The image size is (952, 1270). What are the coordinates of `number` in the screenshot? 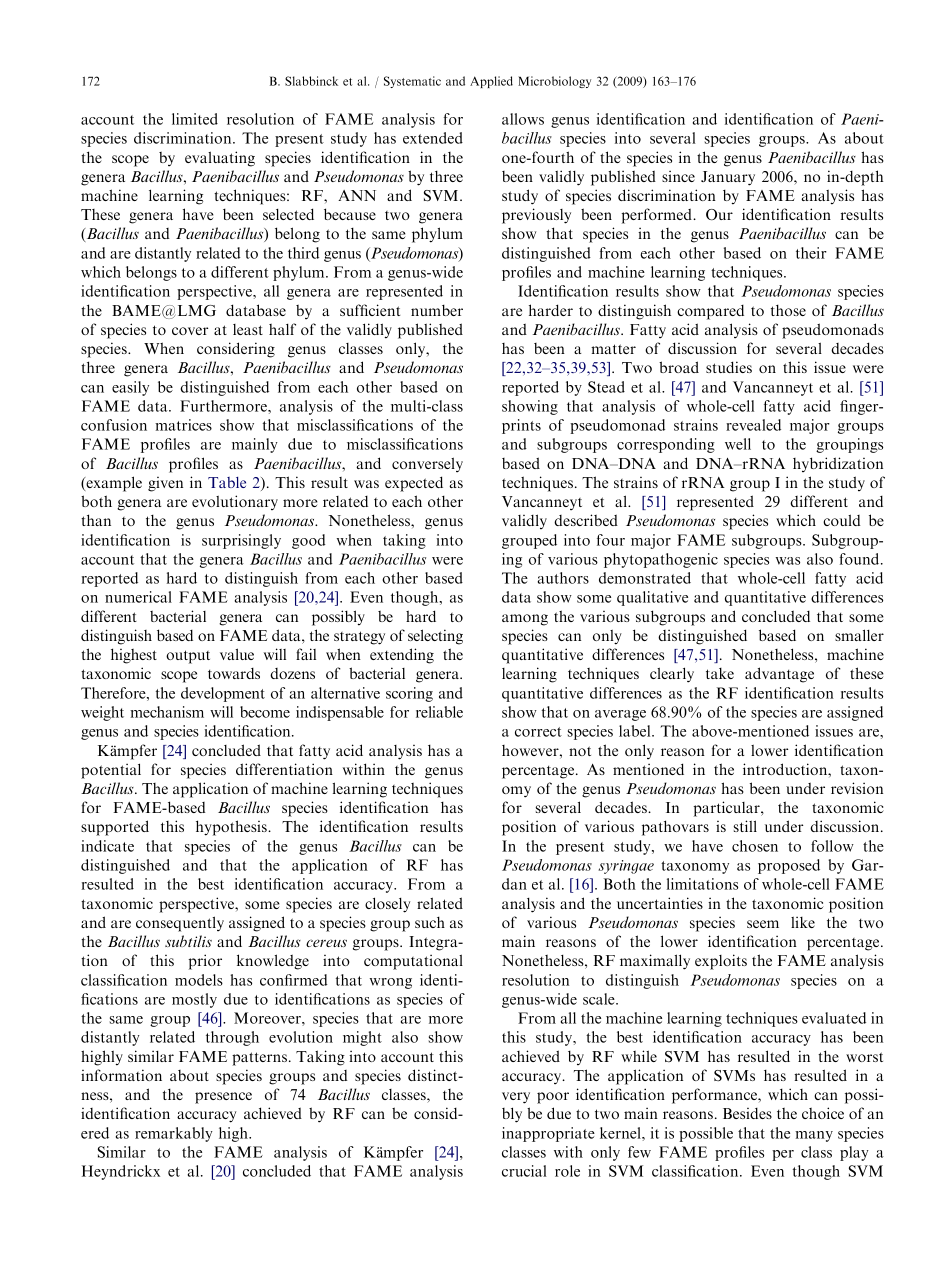 It's located at (437, 310).
